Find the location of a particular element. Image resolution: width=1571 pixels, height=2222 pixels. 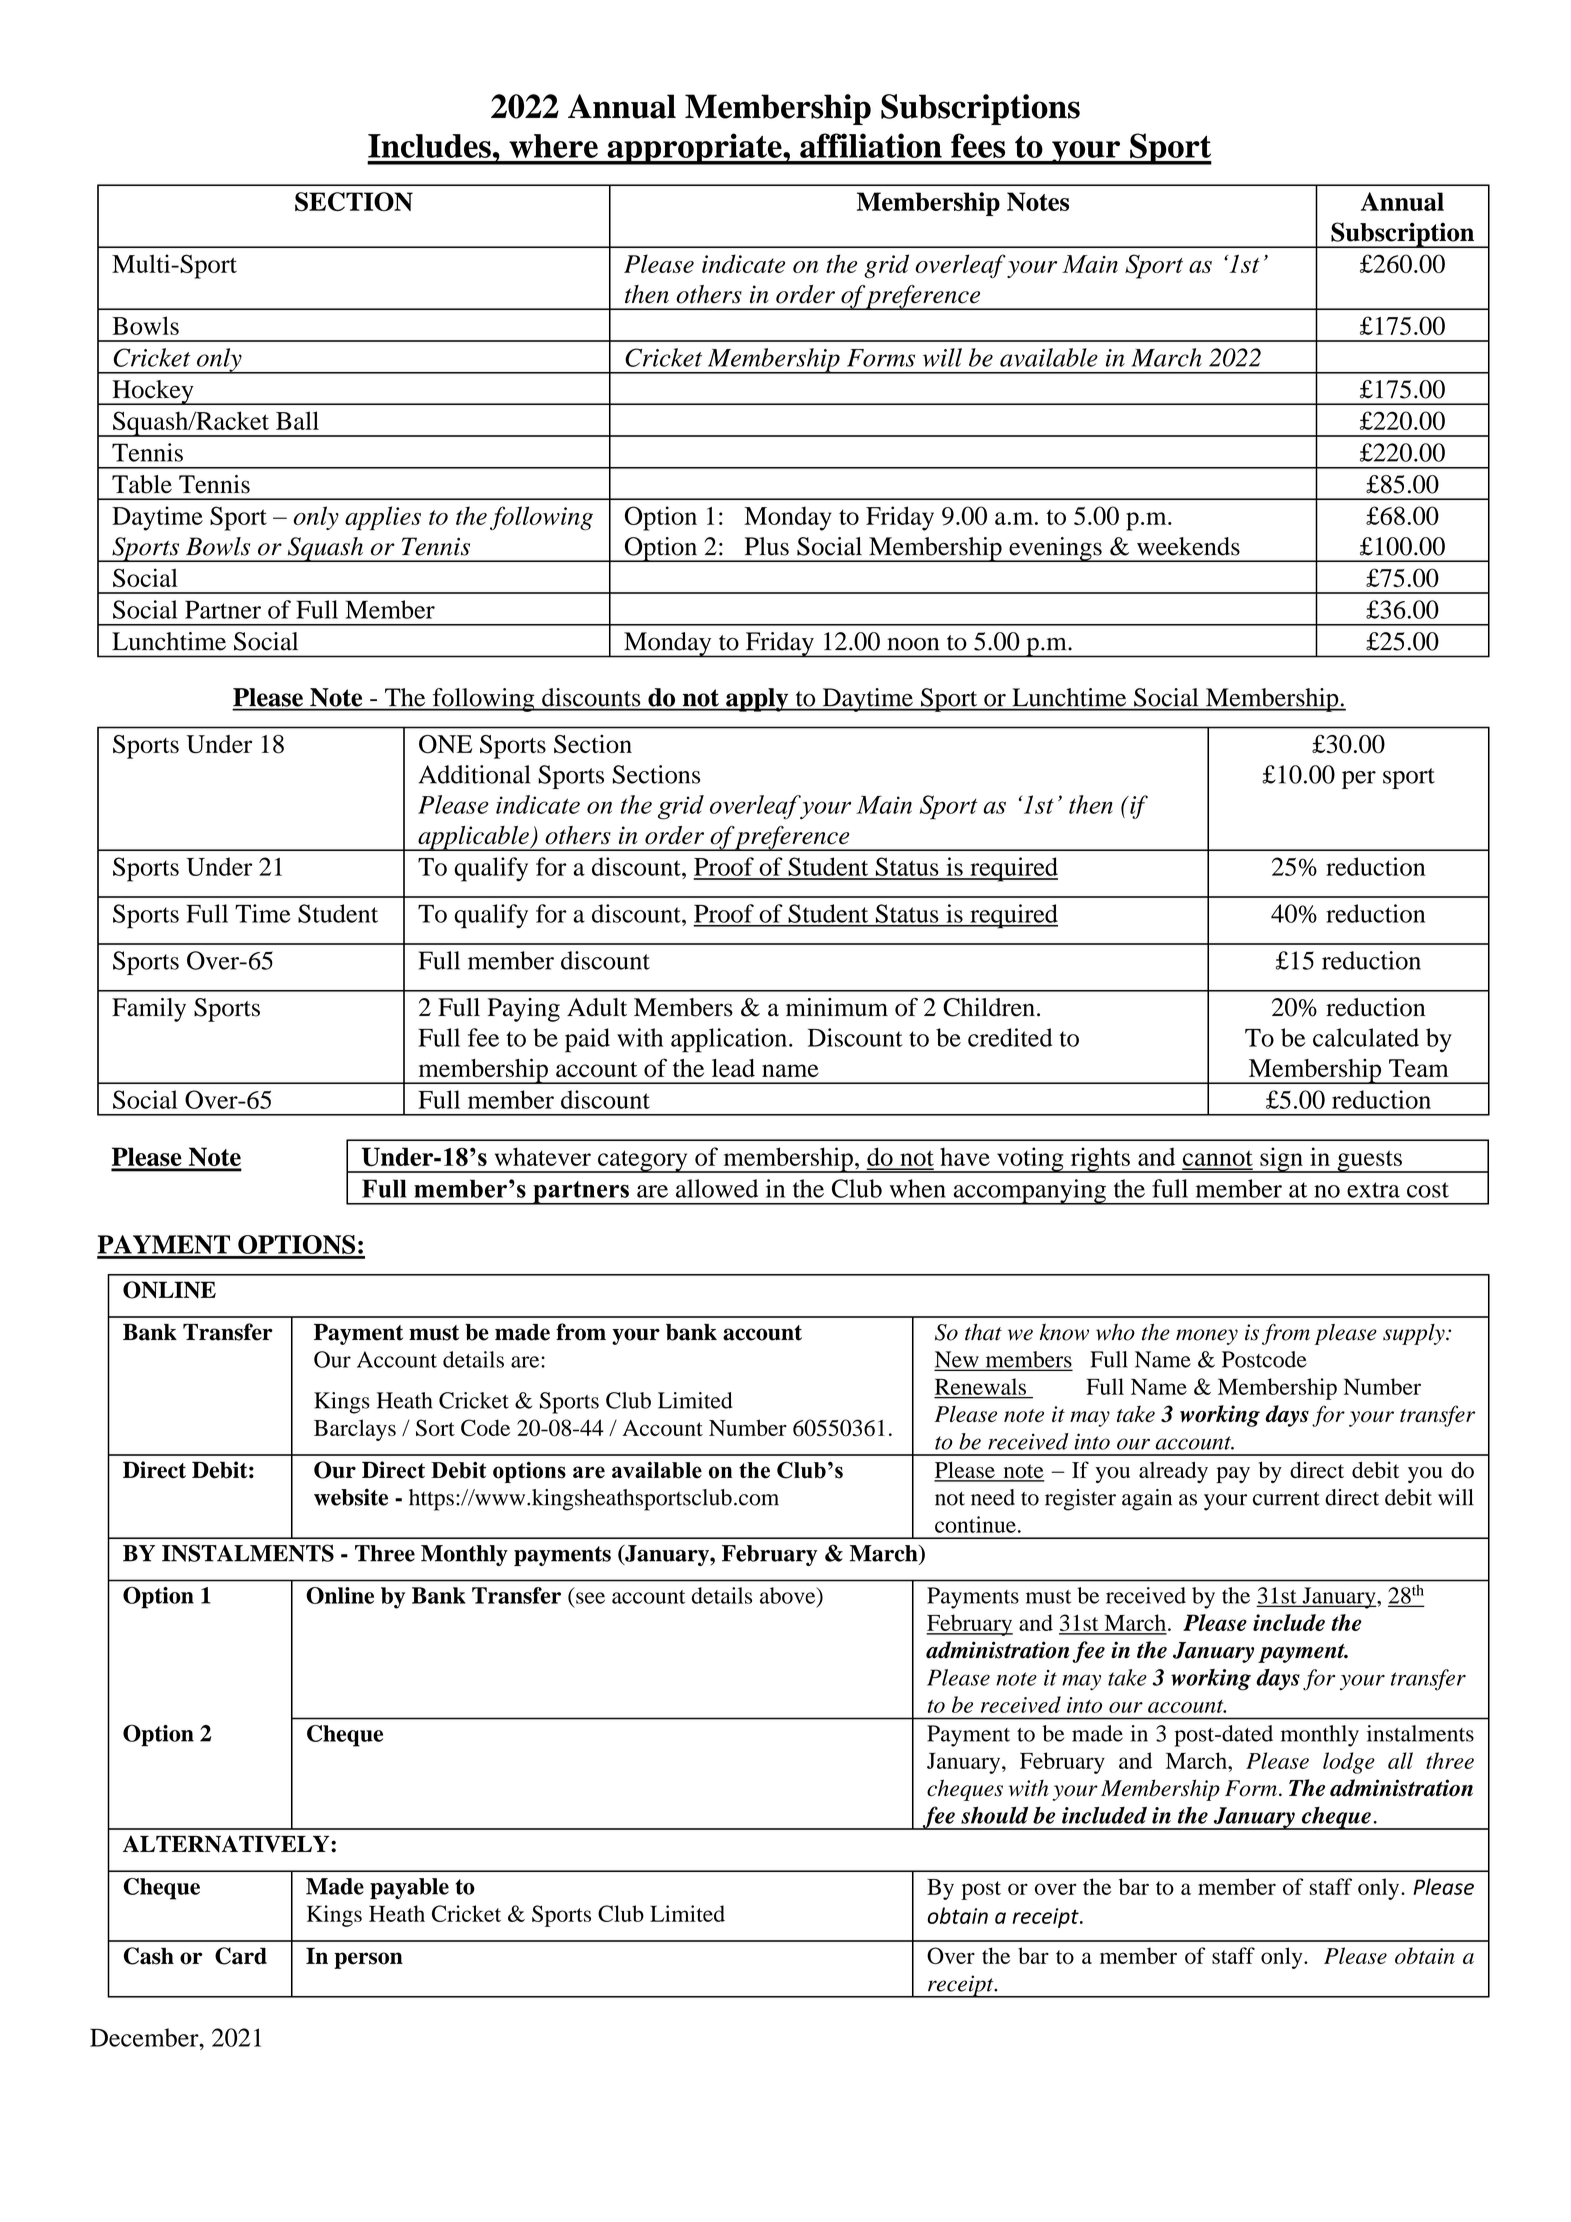

fees is located at coordinates (978, 145).
